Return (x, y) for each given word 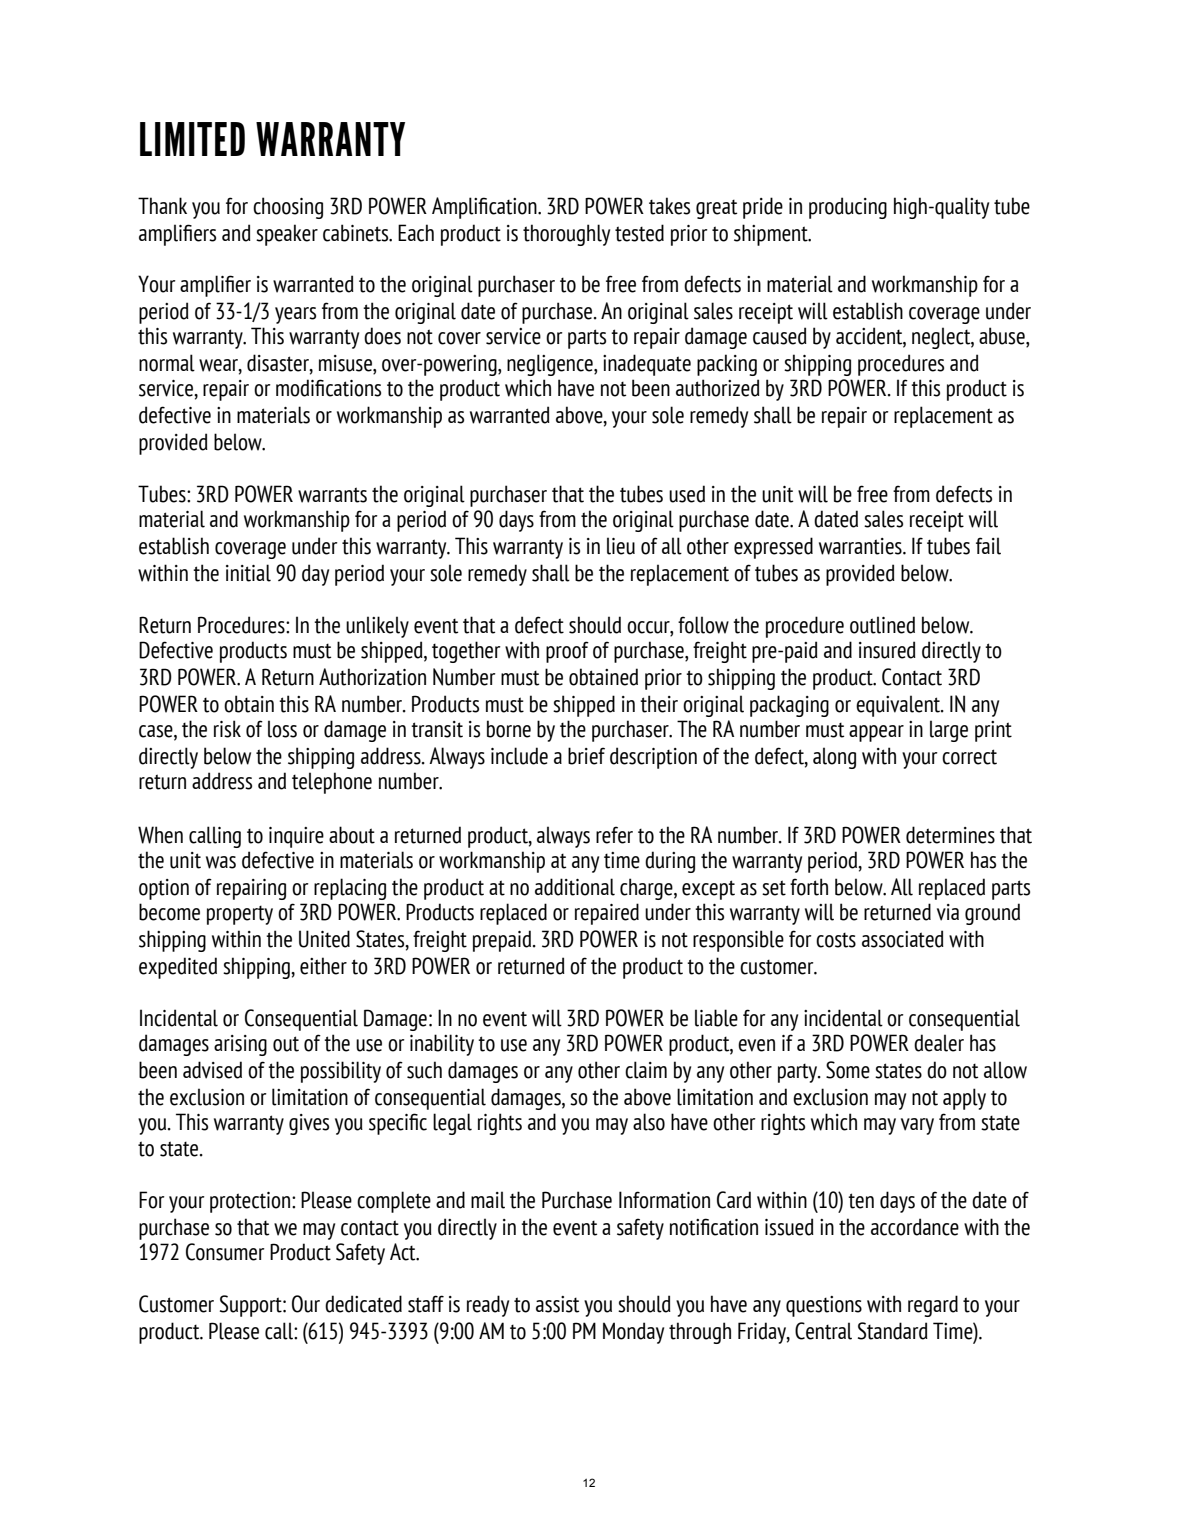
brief (586, 756)
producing (848, 208)
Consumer (225, 1252)
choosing (288, 208)
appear (876, 733)
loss (282, 729)
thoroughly (566, 235)
